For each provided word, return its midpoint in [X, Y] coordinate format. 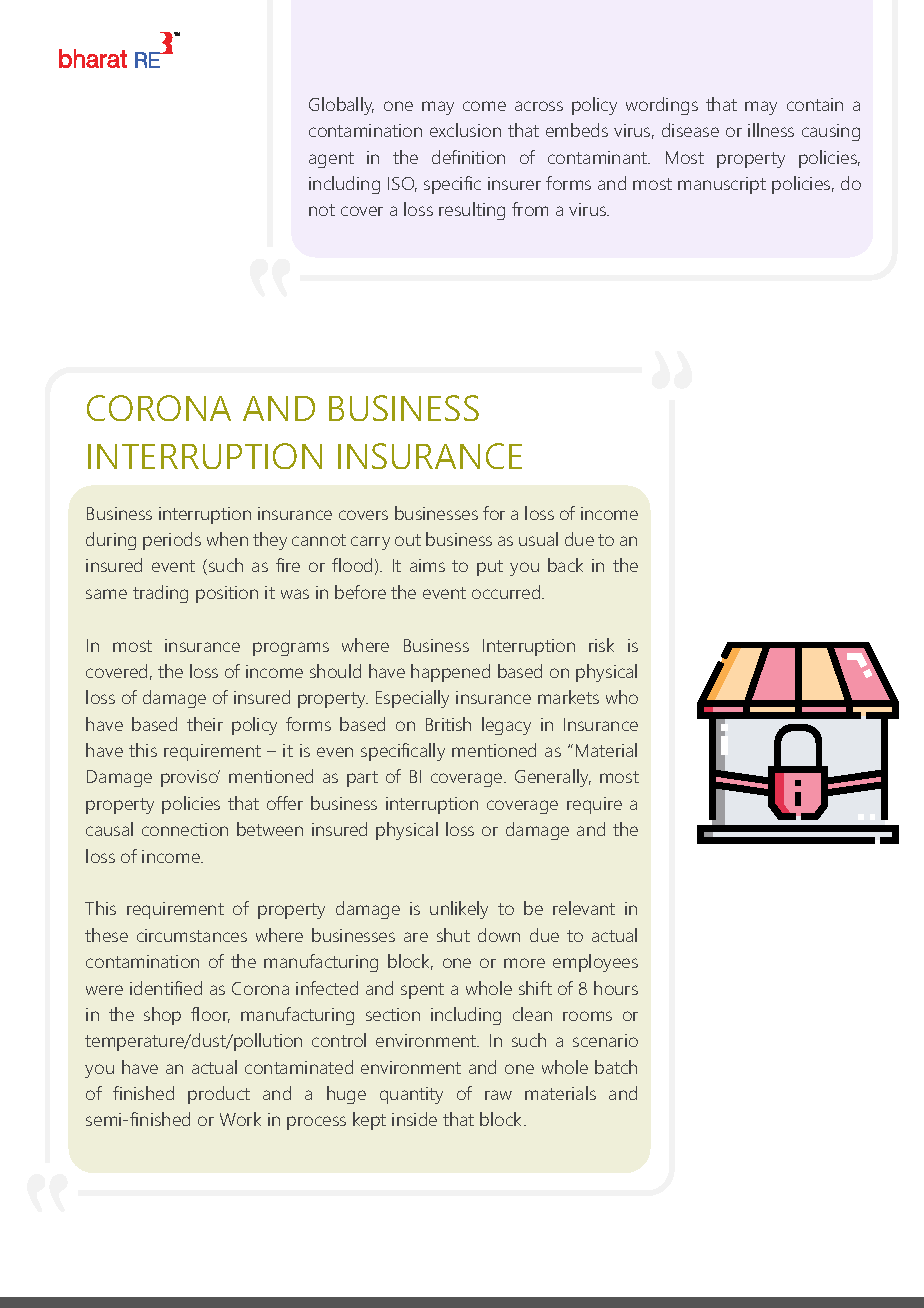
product [219, 1095]
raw [498, 1095]
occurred [507, 592]
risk [601, 645]
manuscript [722, 185]
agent [331, 160]
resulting [472, 211]
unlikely [459, 910]
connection [185, 829]
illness [771, 130]
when [227, 539]
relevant [584, 908]
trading [160, 594]
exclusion [465, 130]
